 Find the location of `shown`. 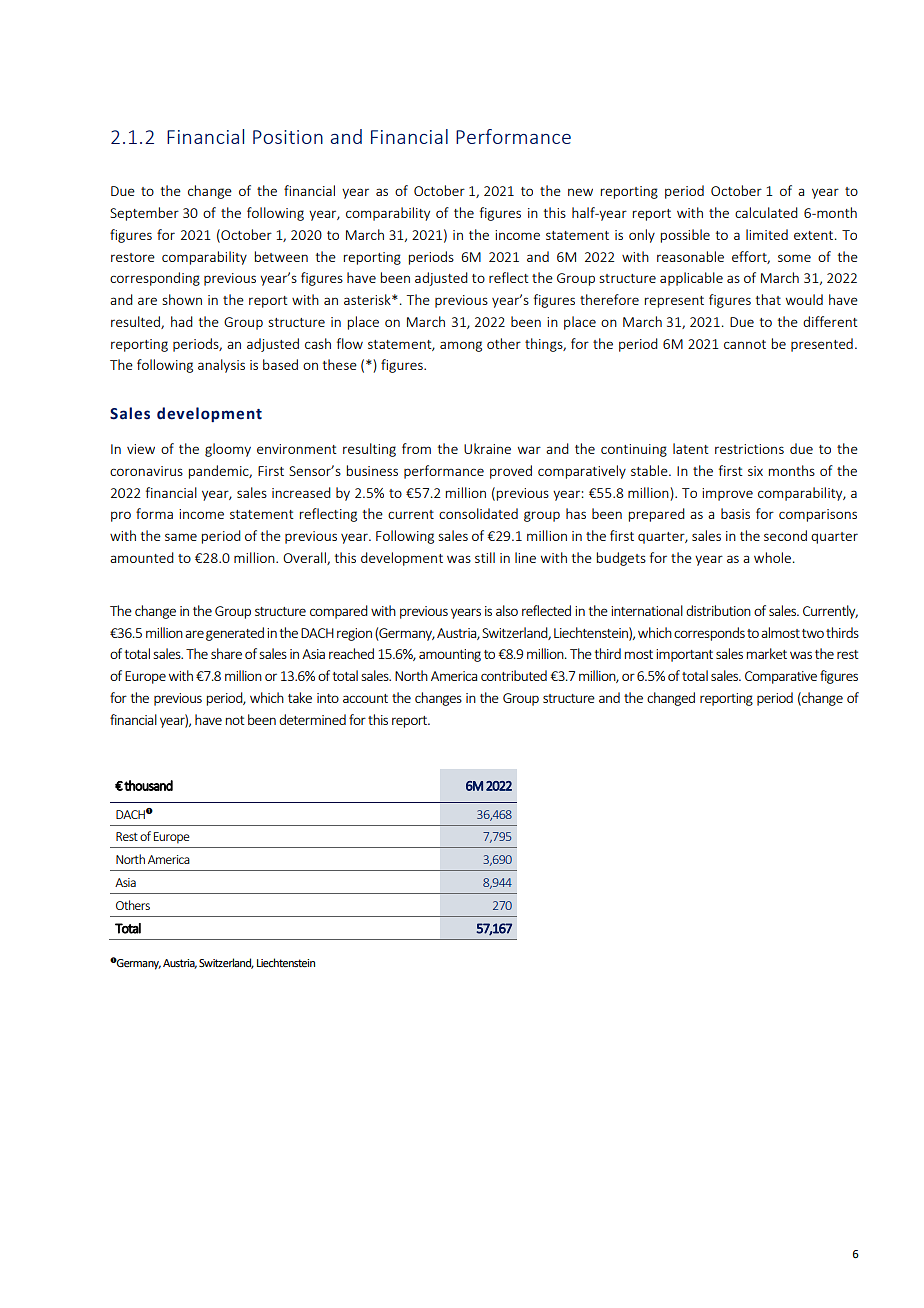

shown is located at coordinates (182, 299).
